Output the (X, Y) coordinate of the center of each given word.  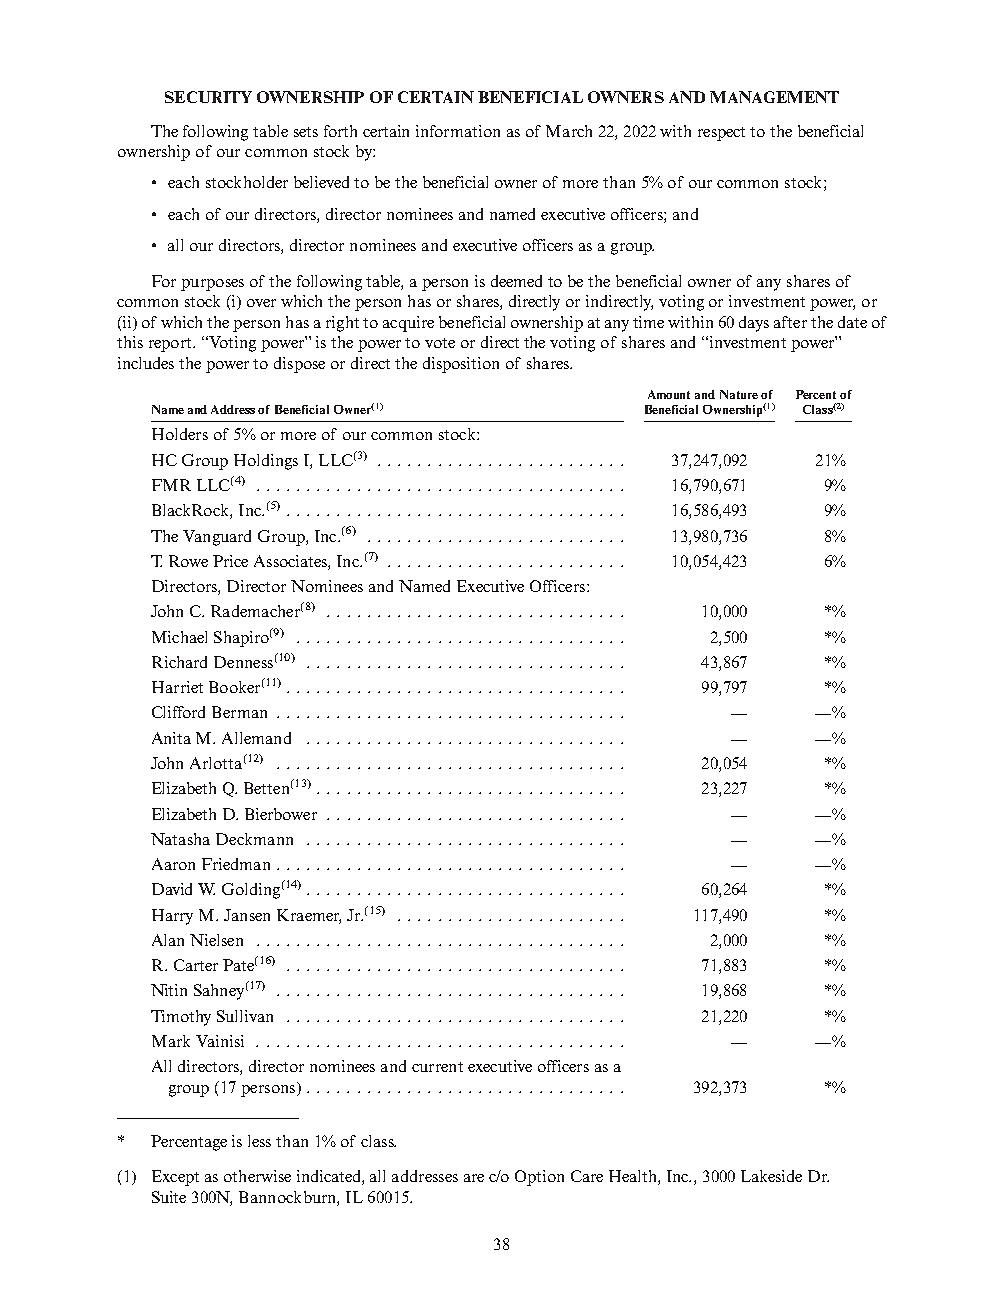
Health (634, 1177)
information (458, 131)
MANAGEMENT (774, 97)
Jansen (247, 915)
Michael (179, 637)
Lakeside (771, 1176)
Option (539, 1178)
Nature (739, 394)
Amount (669, 394)
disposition (461, 365)
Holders (180, 434)
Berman (239, 712)
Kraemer (309, 916)
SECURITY (208, 97)
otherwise (257, 1176)
